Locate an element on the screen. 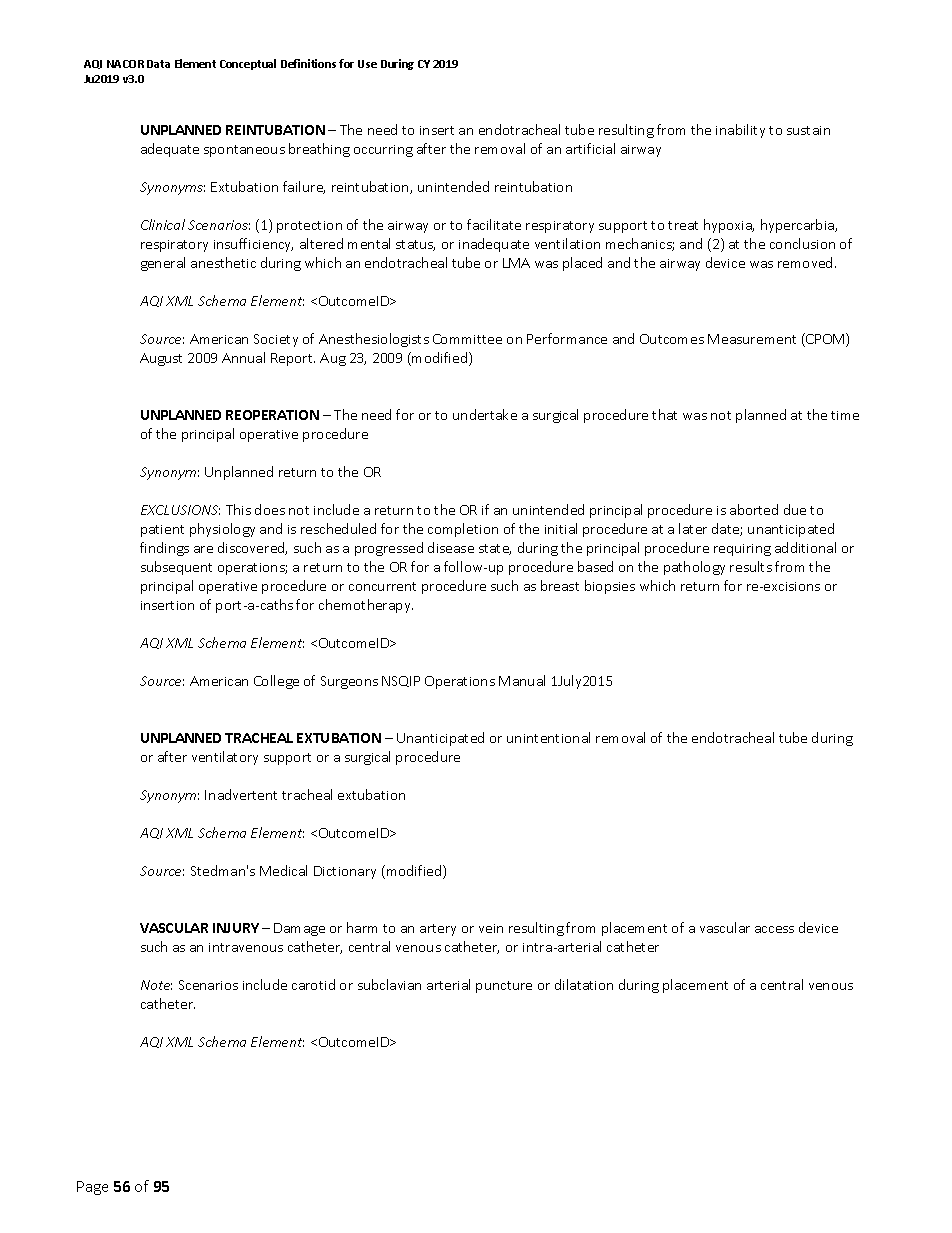 Image resolution: width=952 pixels, height=1233 pixels. Data is located at coordinates (158, 64).
